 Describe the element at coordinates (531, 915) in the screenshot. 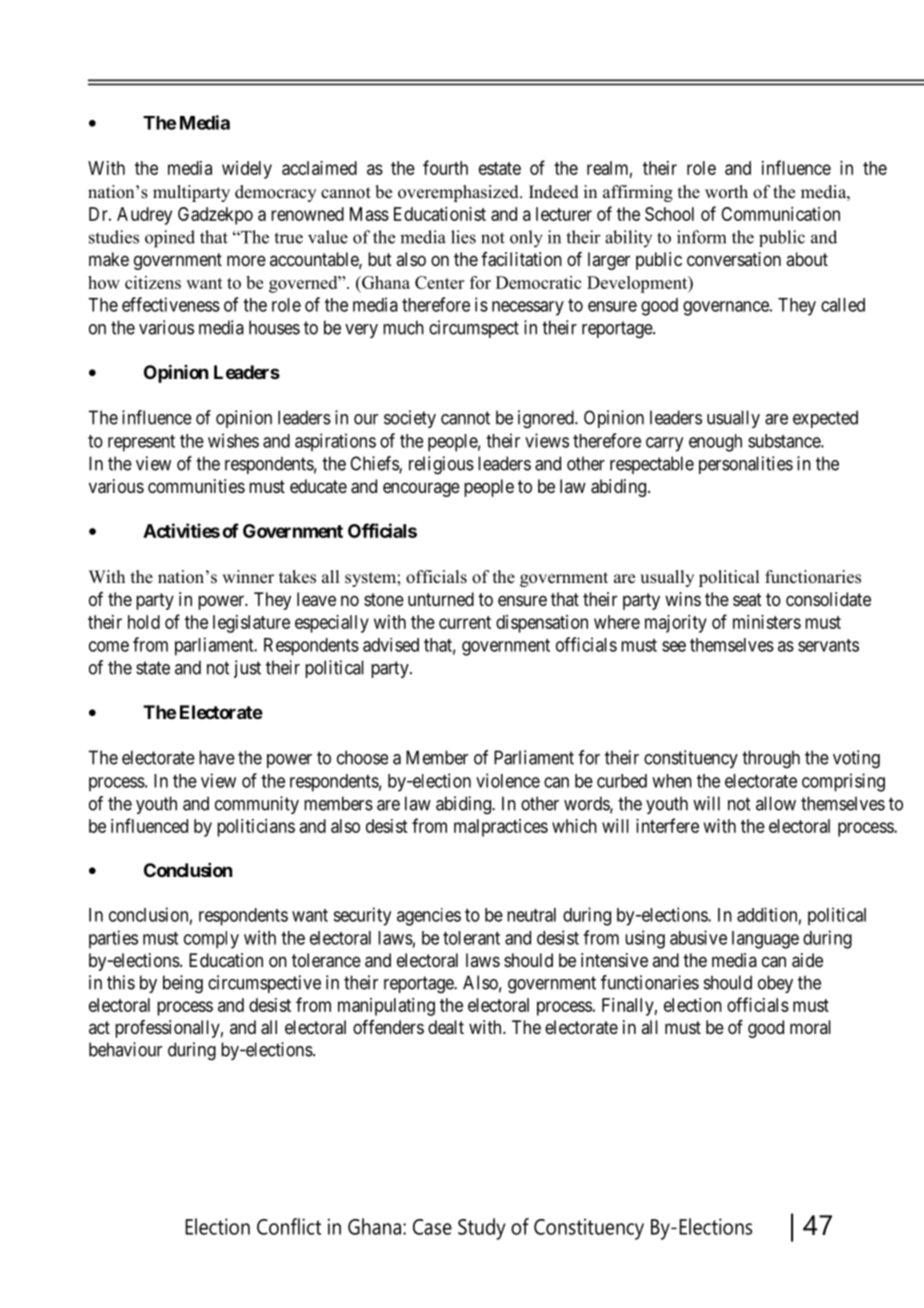

I see `neutral` at that location.
